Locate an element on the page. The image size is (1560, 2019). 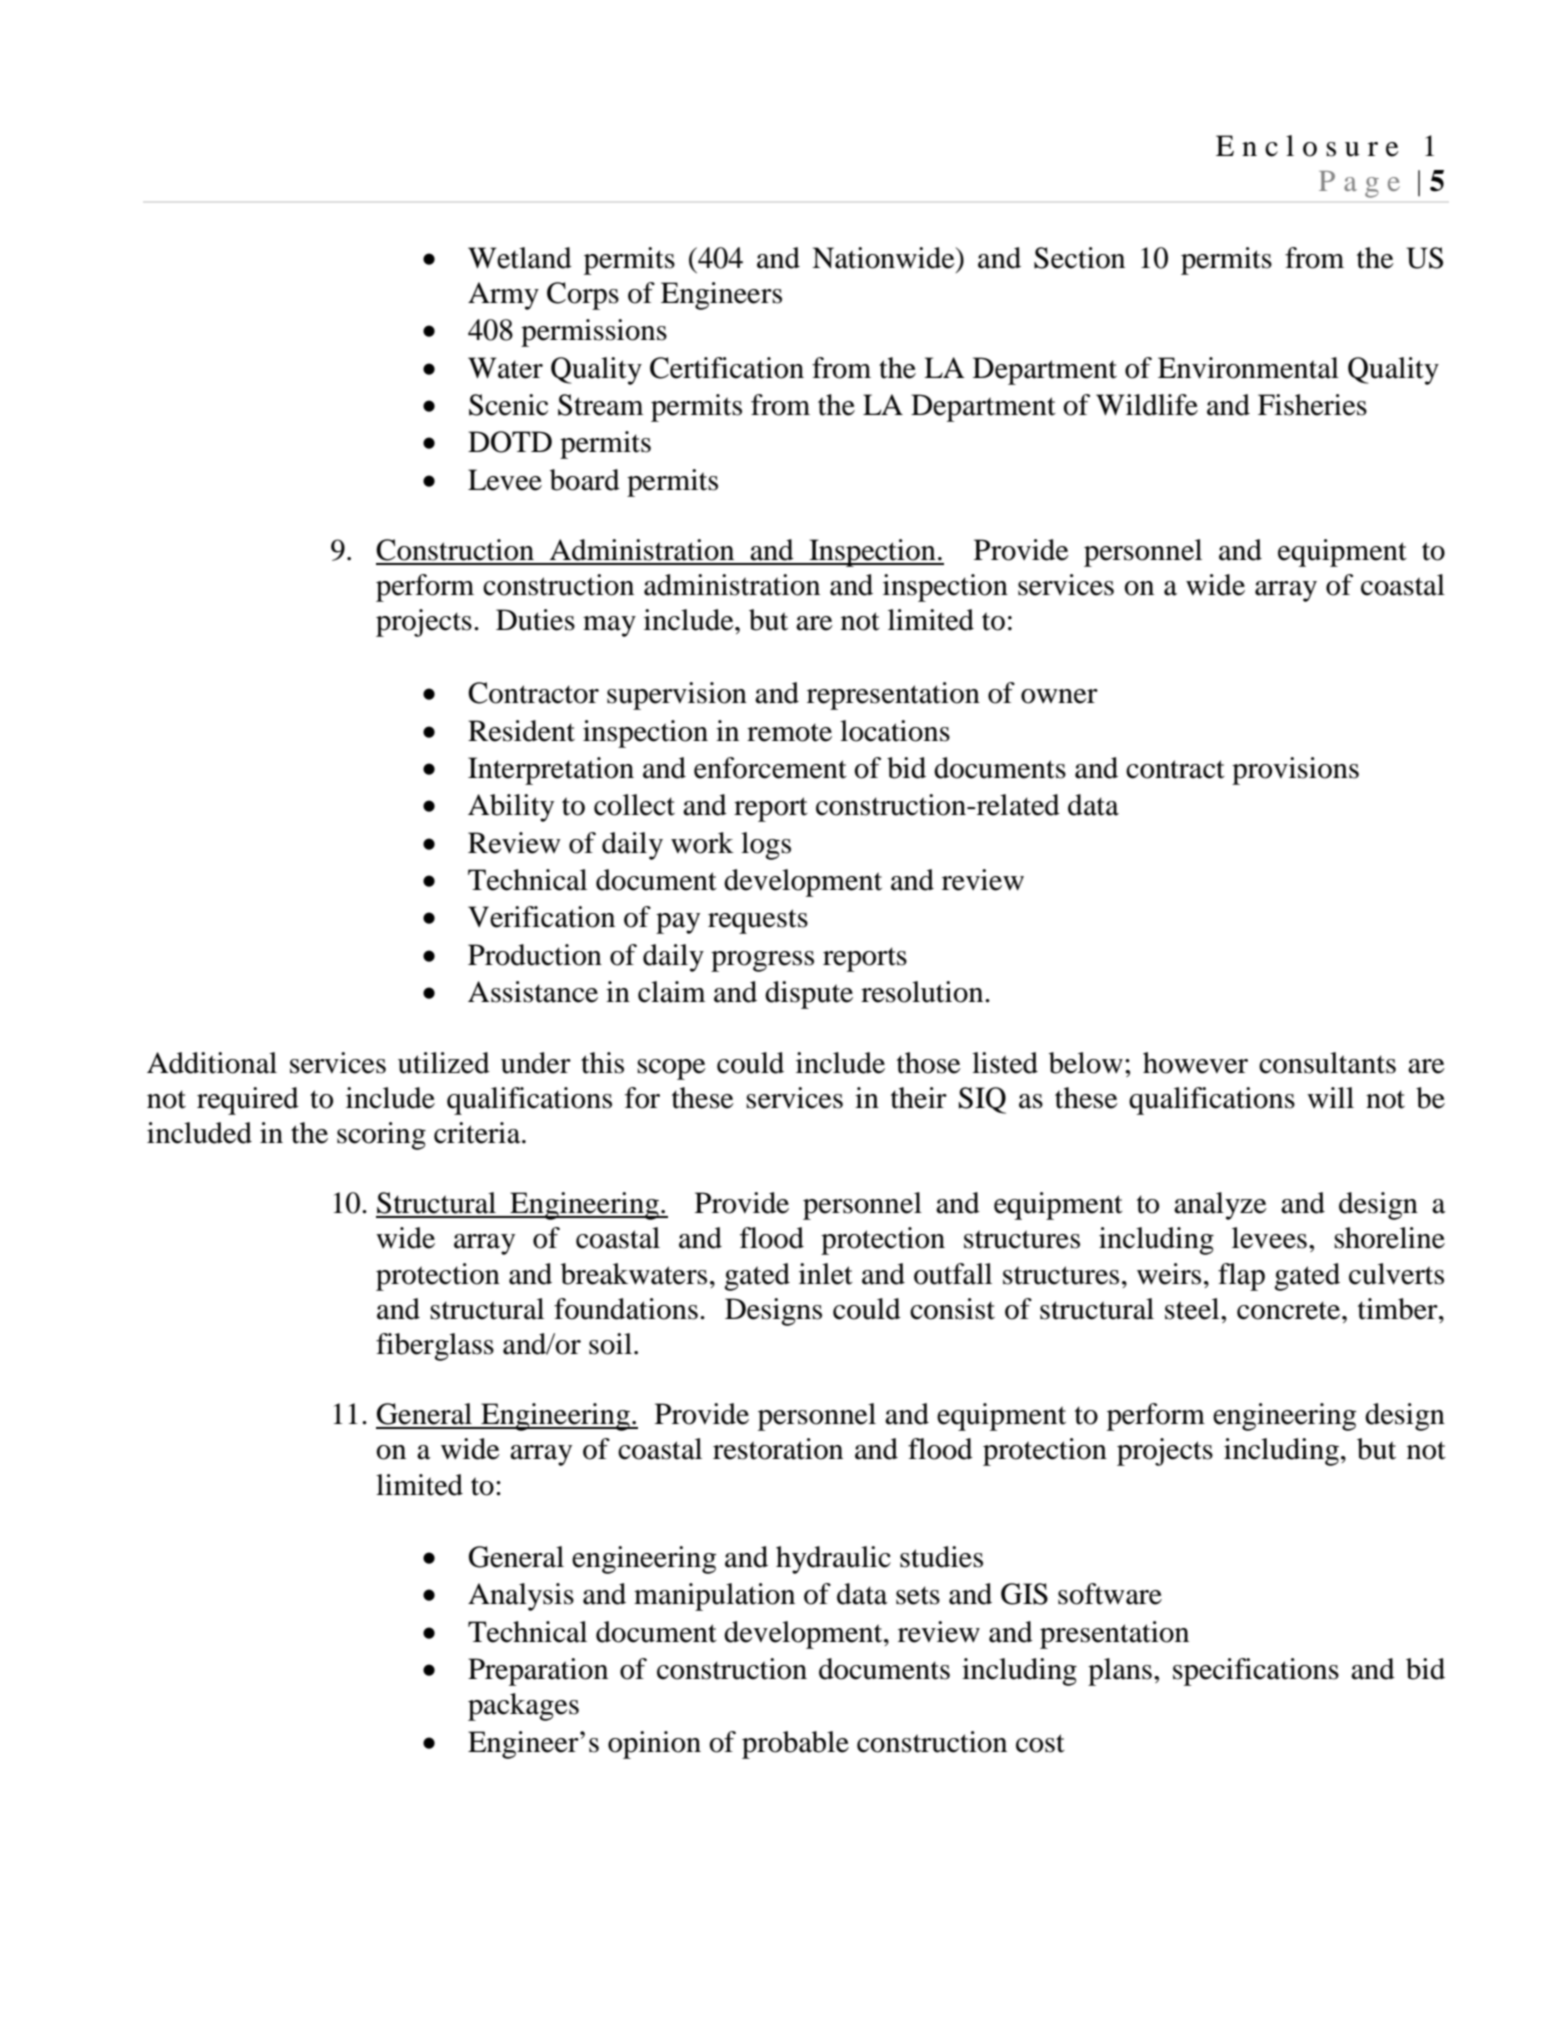
probable is located at coordinates (795, 1745).
